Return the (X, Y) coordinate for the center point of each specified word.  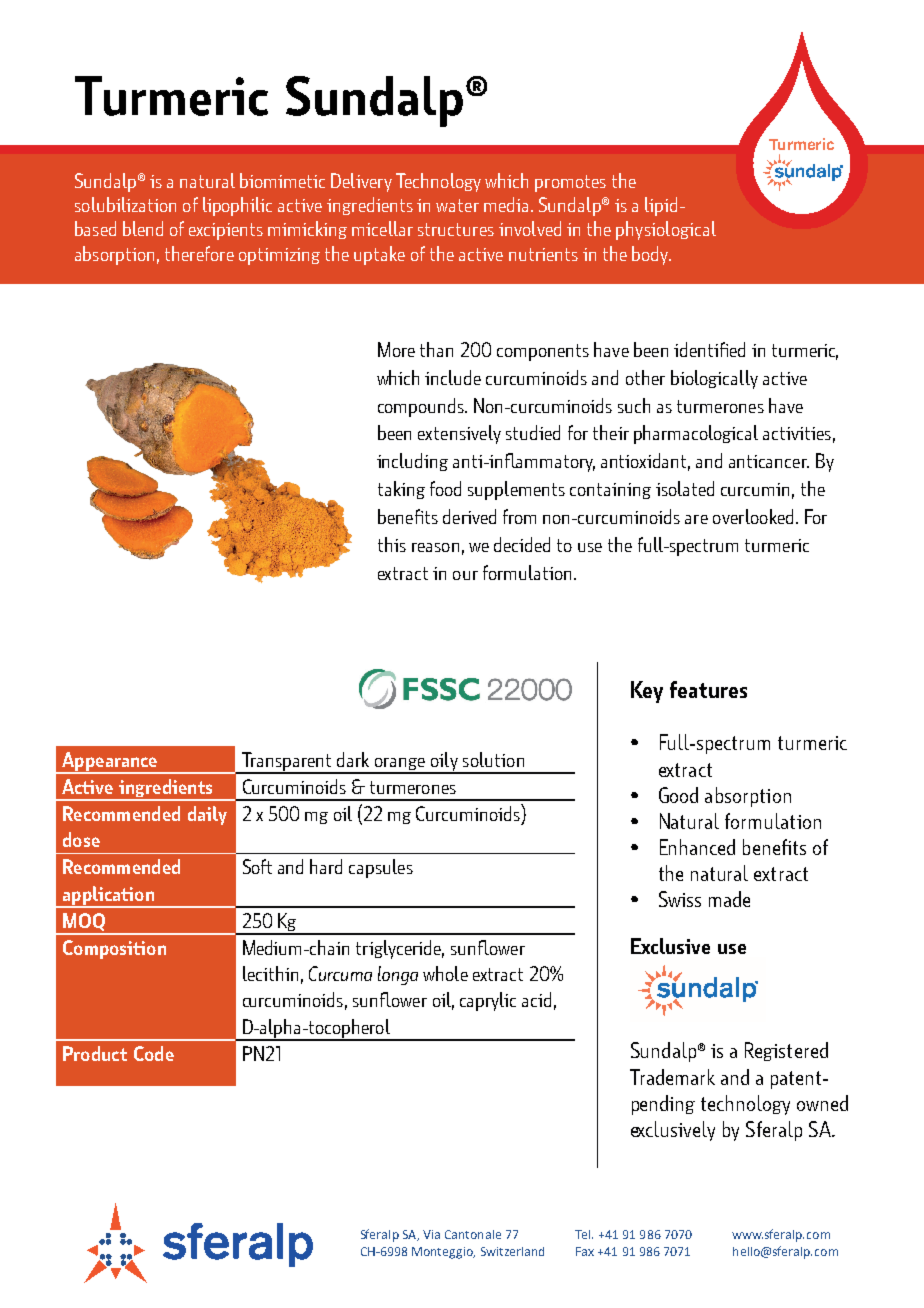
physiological (666, 230)
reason (435, 547)
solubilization (125, 204)
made (729, 899)
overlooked (753, 516)
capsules (381, 868)
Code (154, 1053)
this (392, 544)
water (457, 205)
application (108, 896)
